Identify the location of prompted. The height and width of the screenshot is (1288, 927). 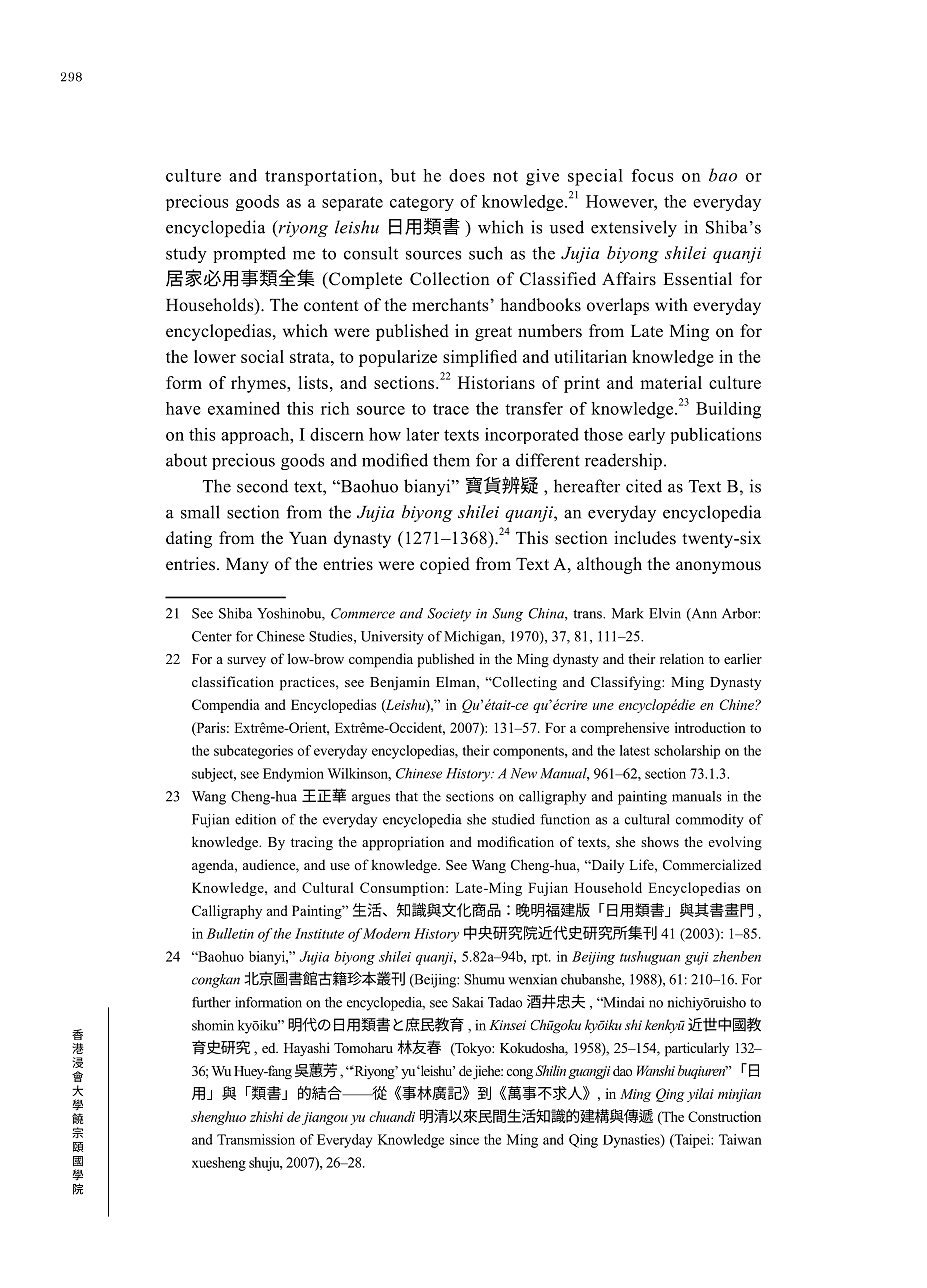
(249, 254).
